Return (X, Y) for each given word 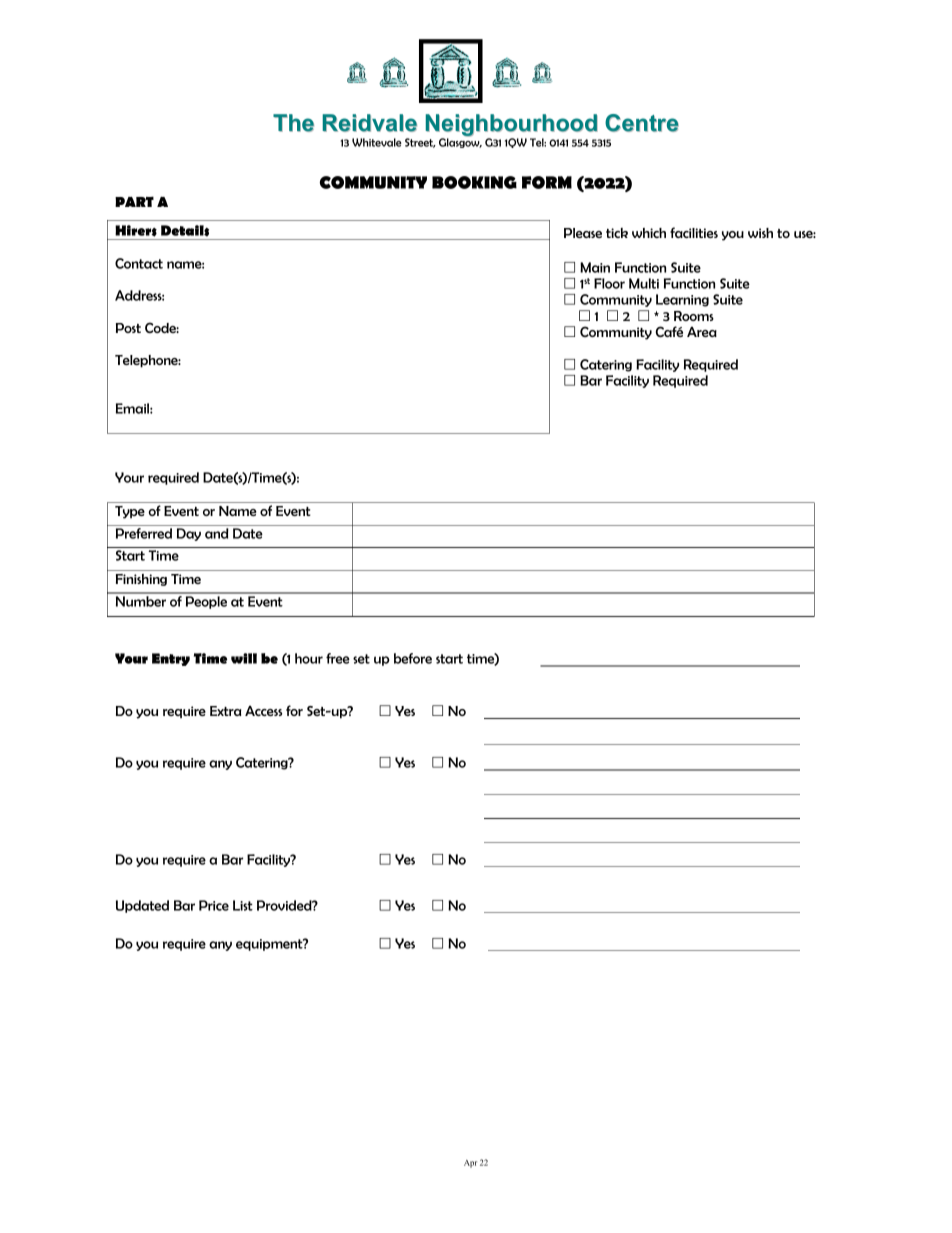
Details (185, 231)
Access (263, 711)
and (217, 533)
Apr (470, 1164)
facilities (694, 232)
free (338, 658)
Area (702, 332)
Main (595, 267)
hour (309, 658)
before (413, 658)
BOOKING (474, 182)
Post (128, 328)
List (243, 905)
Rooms (694, 316)
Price (214, 905)
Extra (225, 711)
